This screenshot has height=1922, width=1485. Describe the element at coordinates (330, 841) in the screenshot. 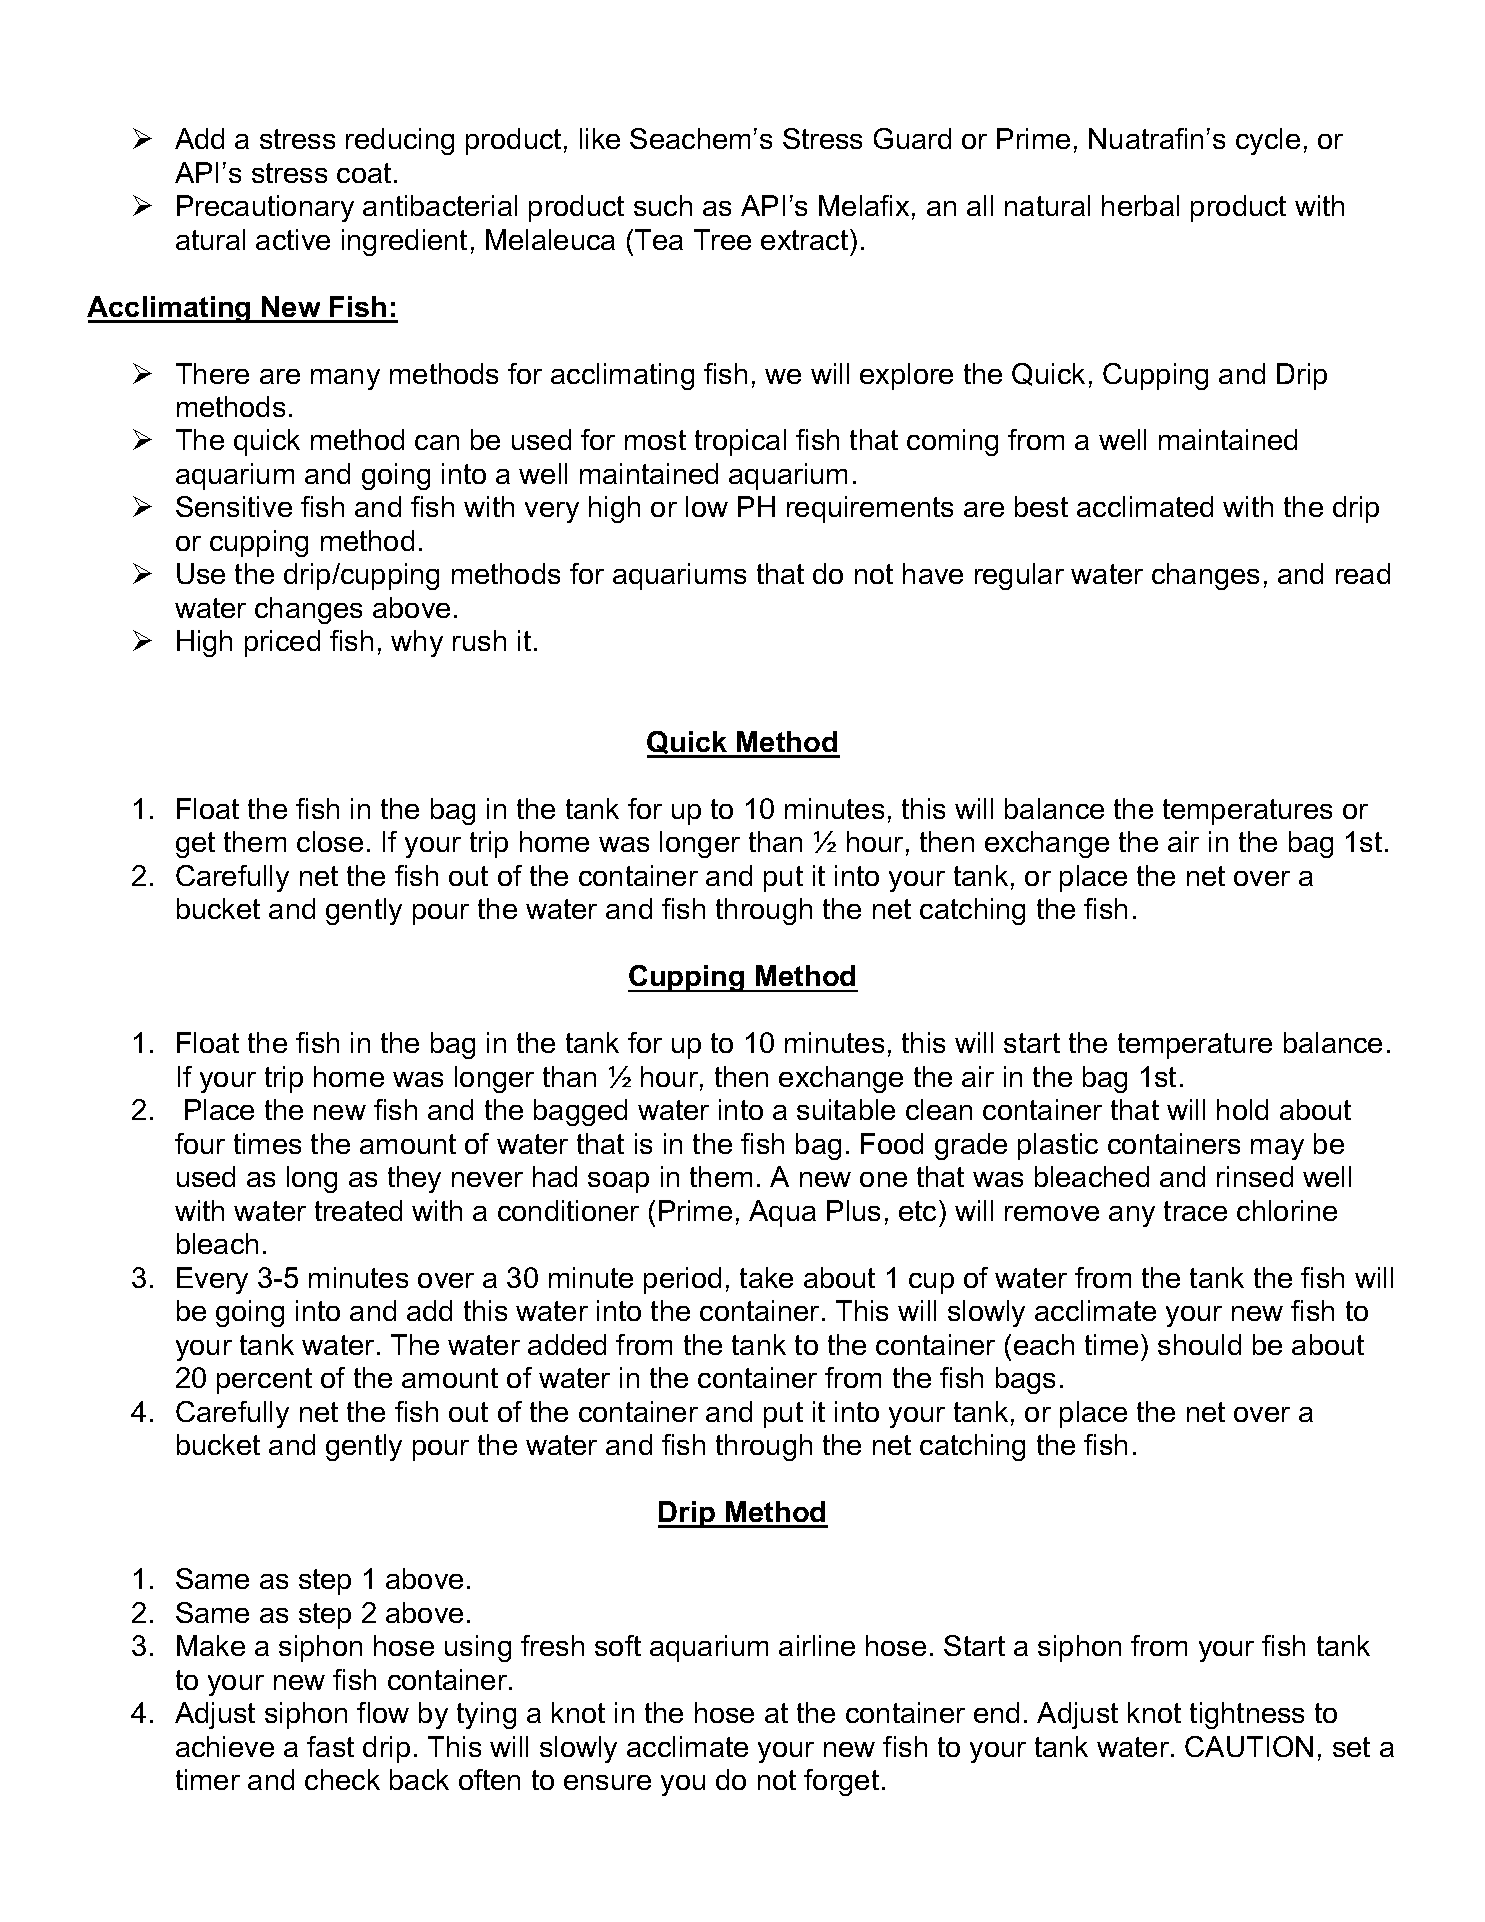

I see `close` at that location.
